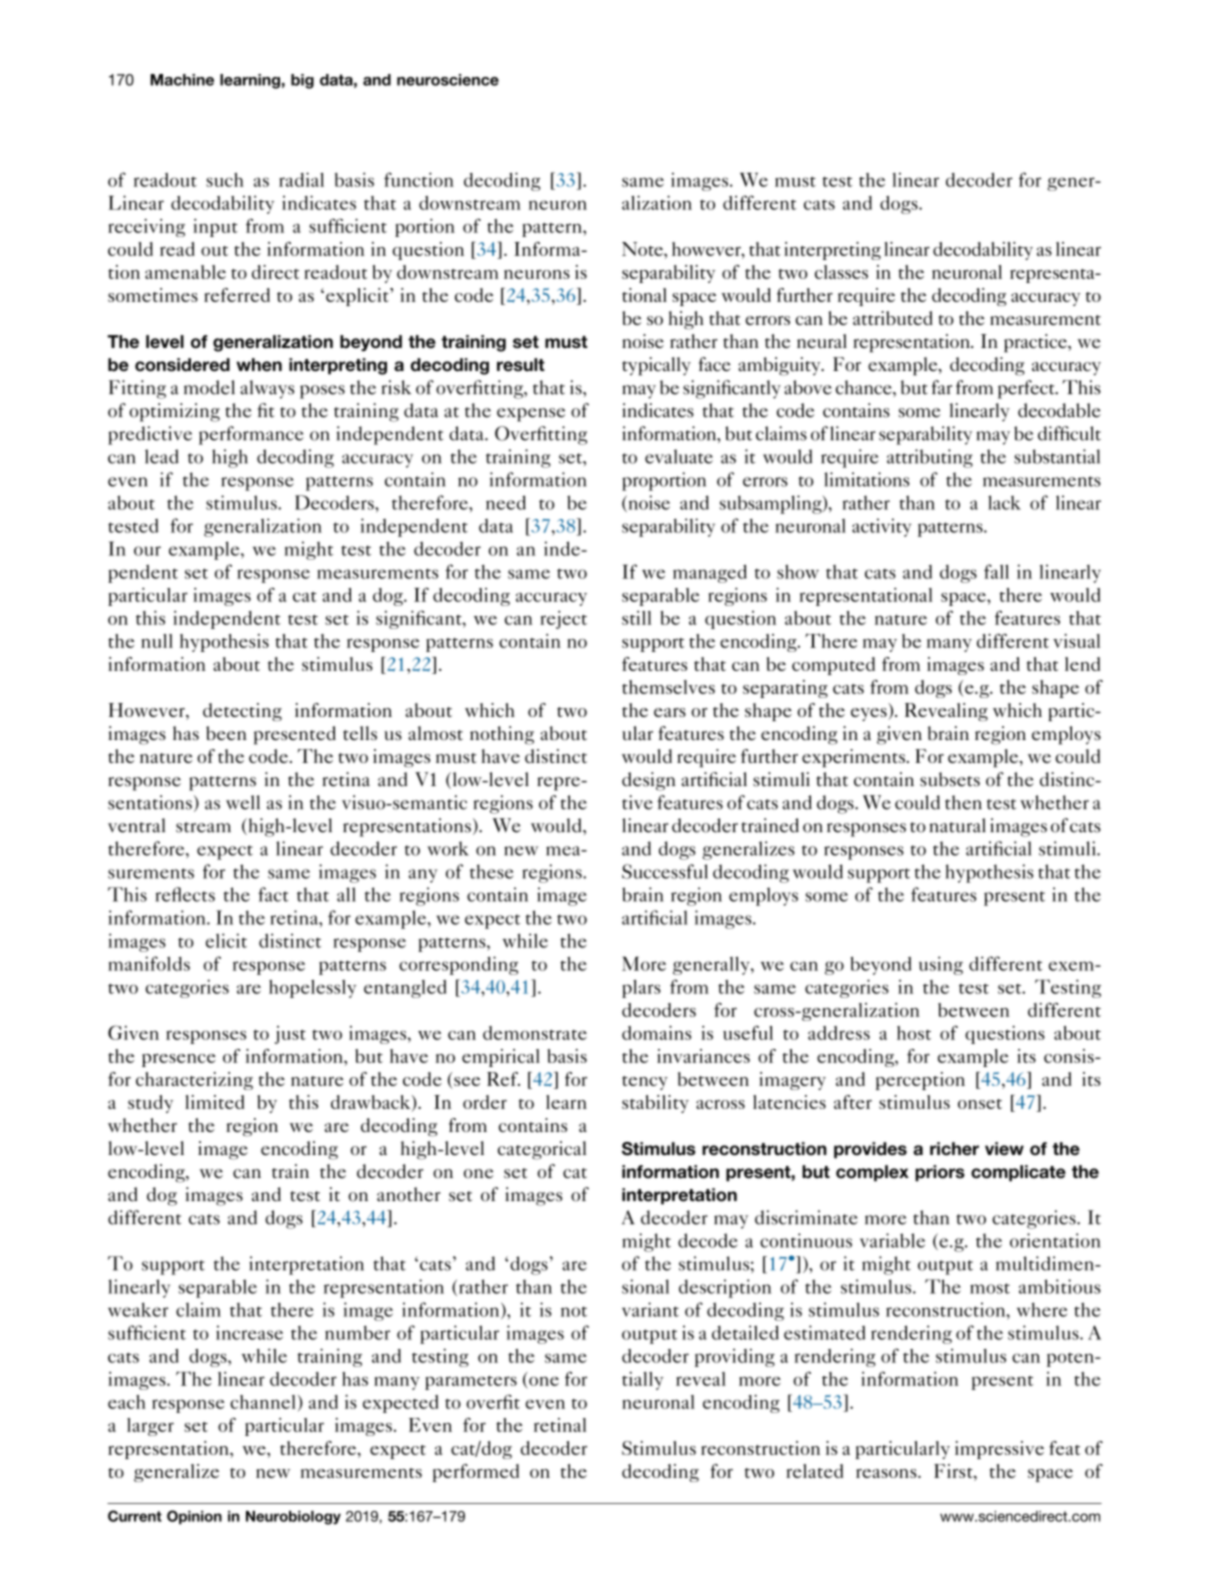  Describe the element at coordinates (841, 272) in the screenshot. I see `classes` at that location.
